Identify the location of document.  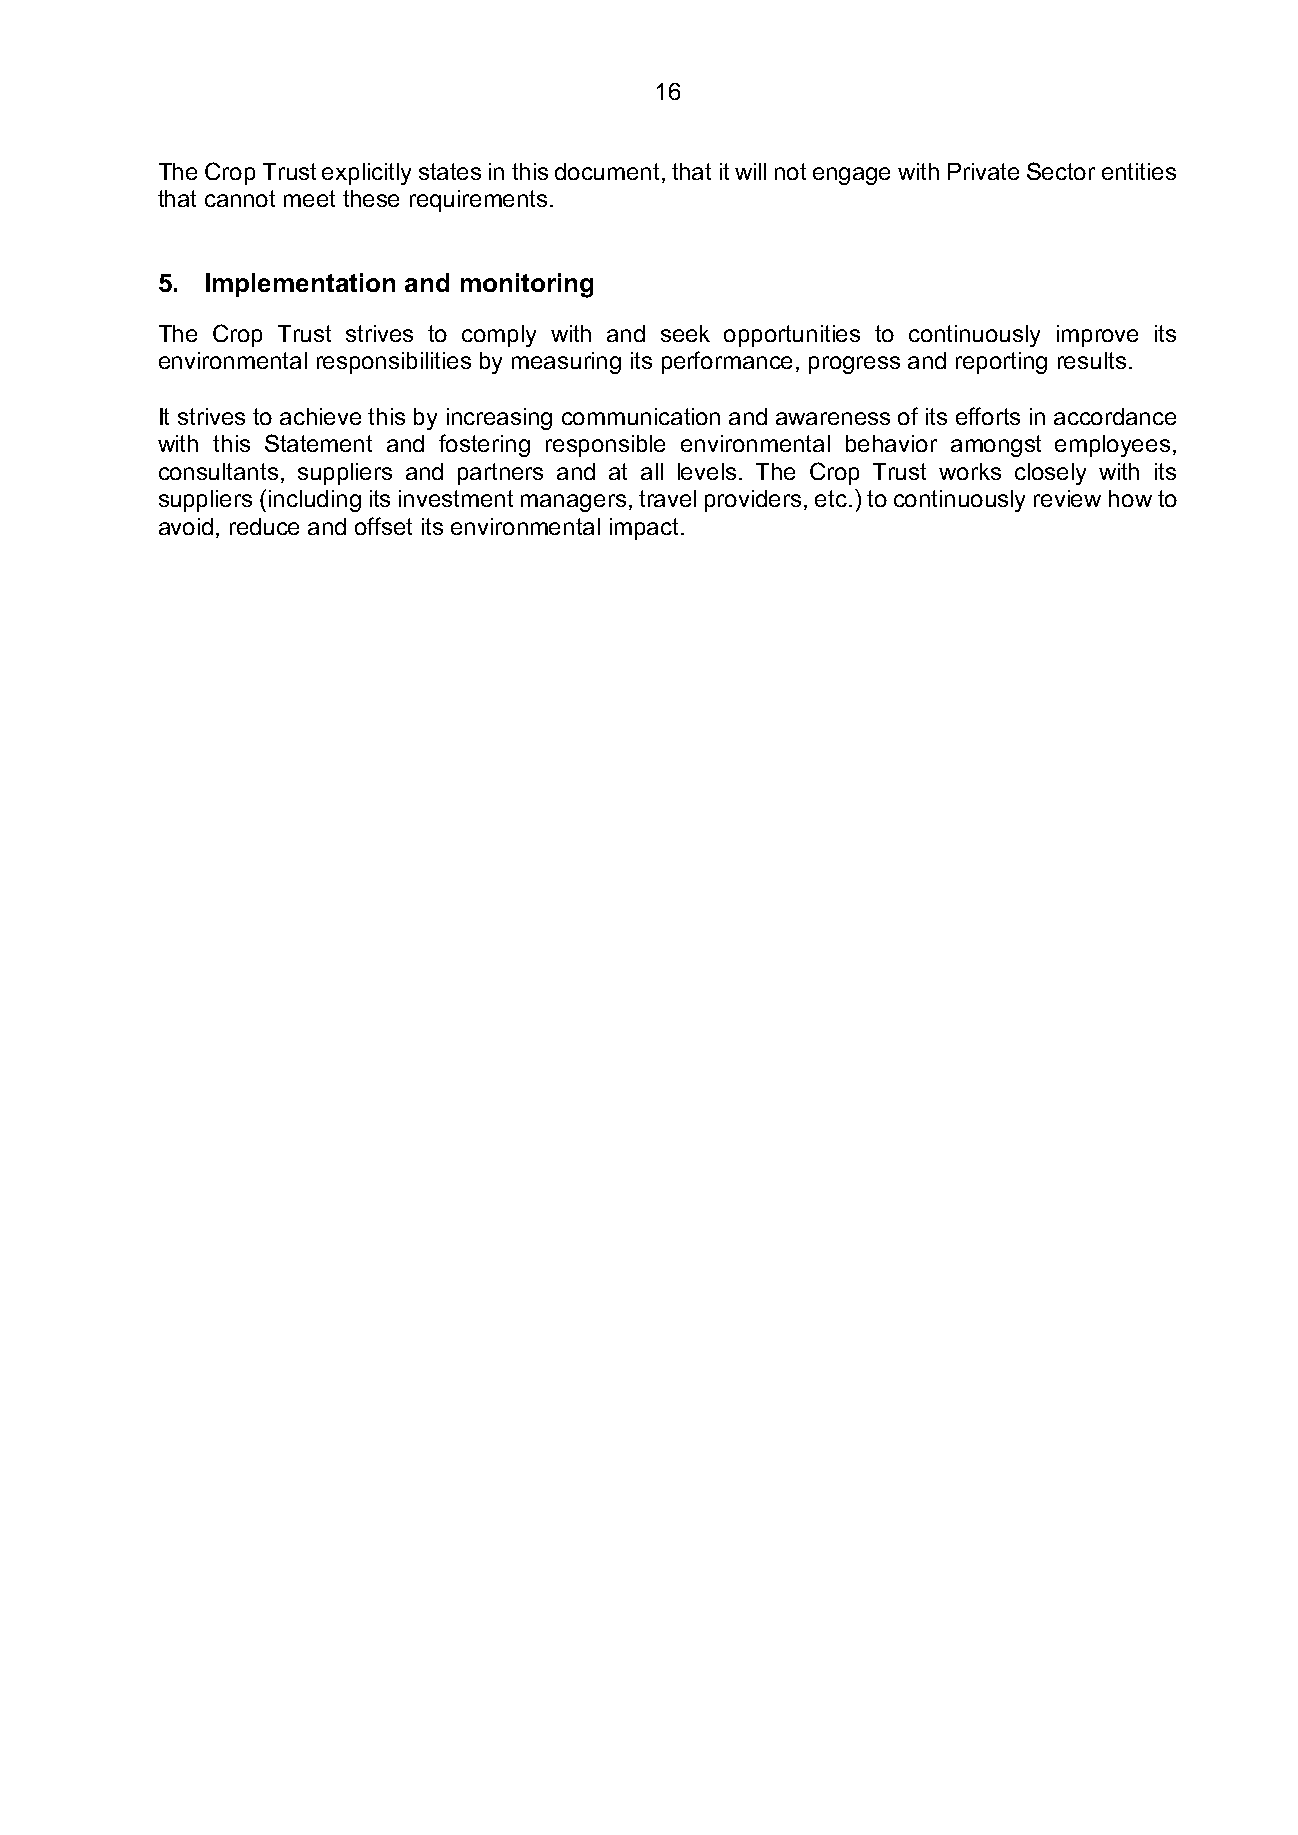
(609, 173).
